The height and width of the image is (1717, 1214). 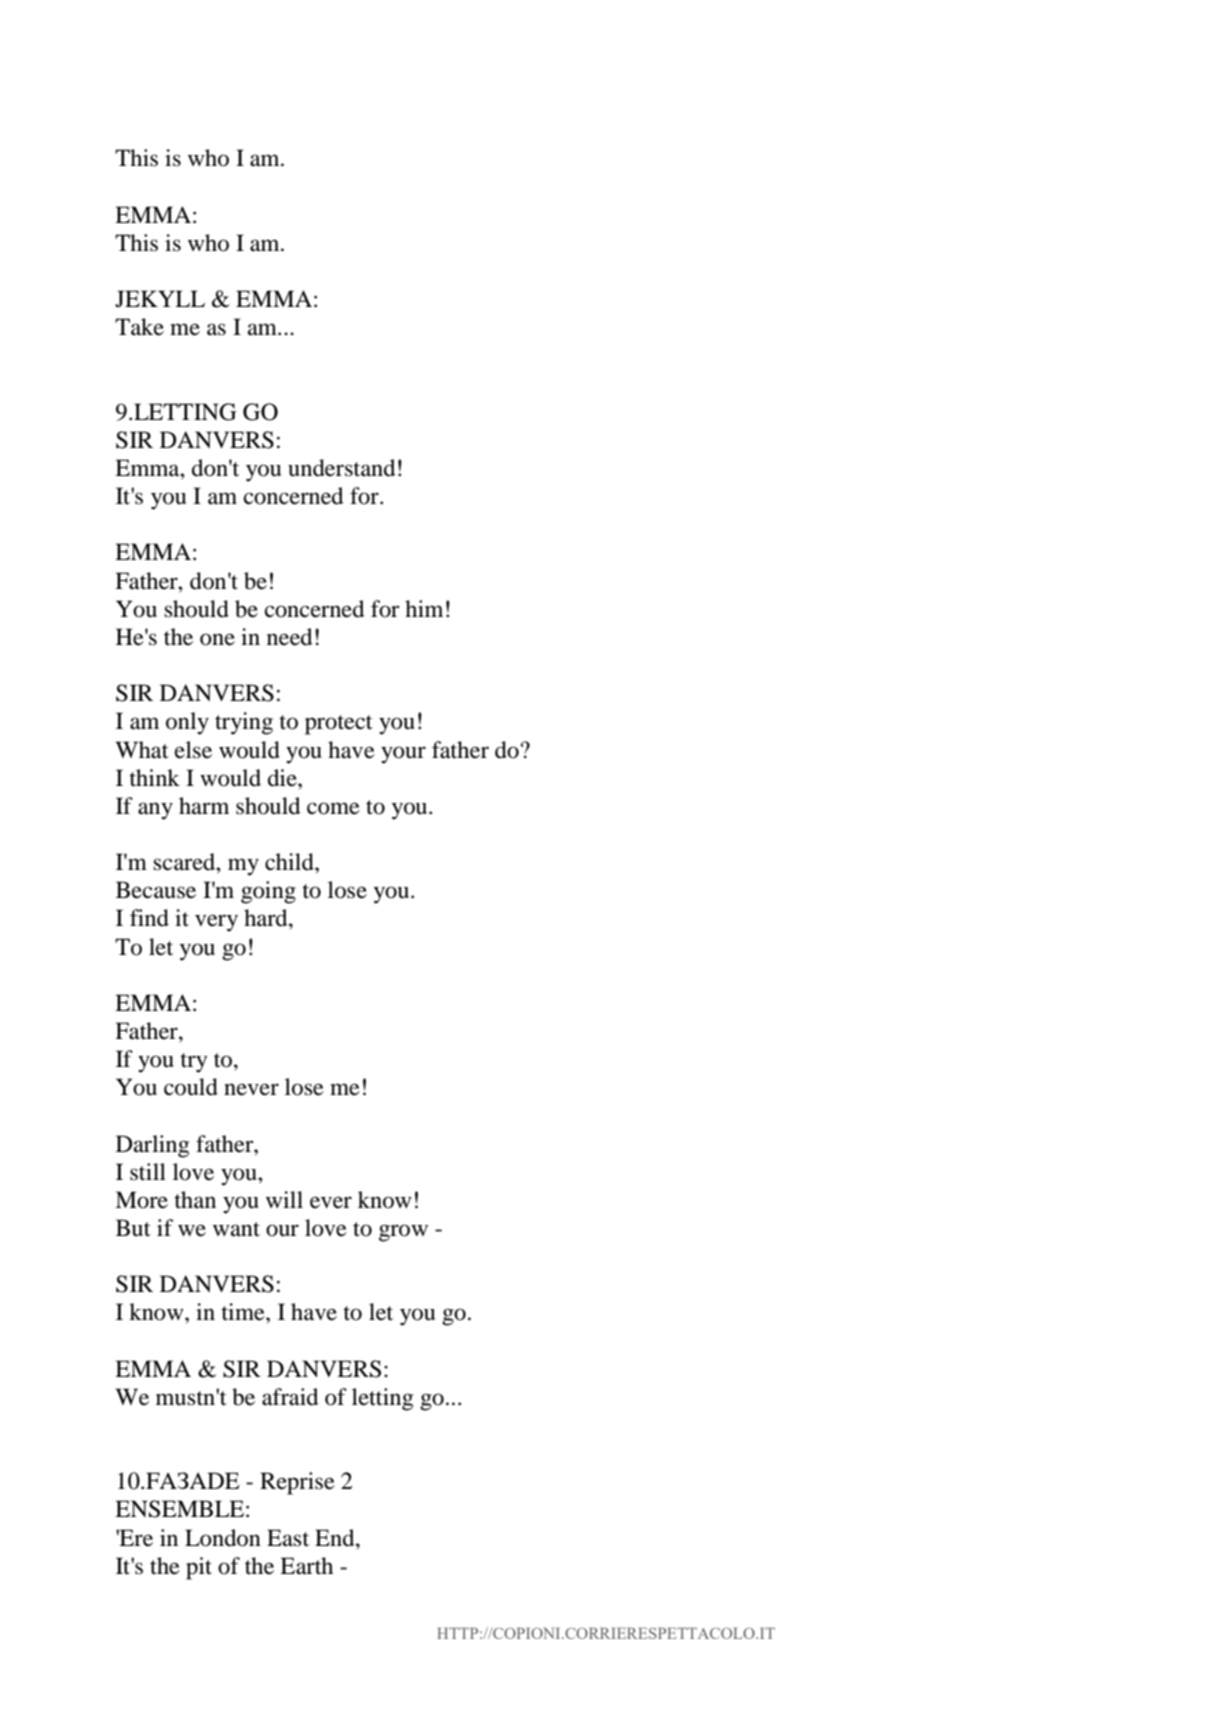 I want to click on him, so click(x=424, y=608).
